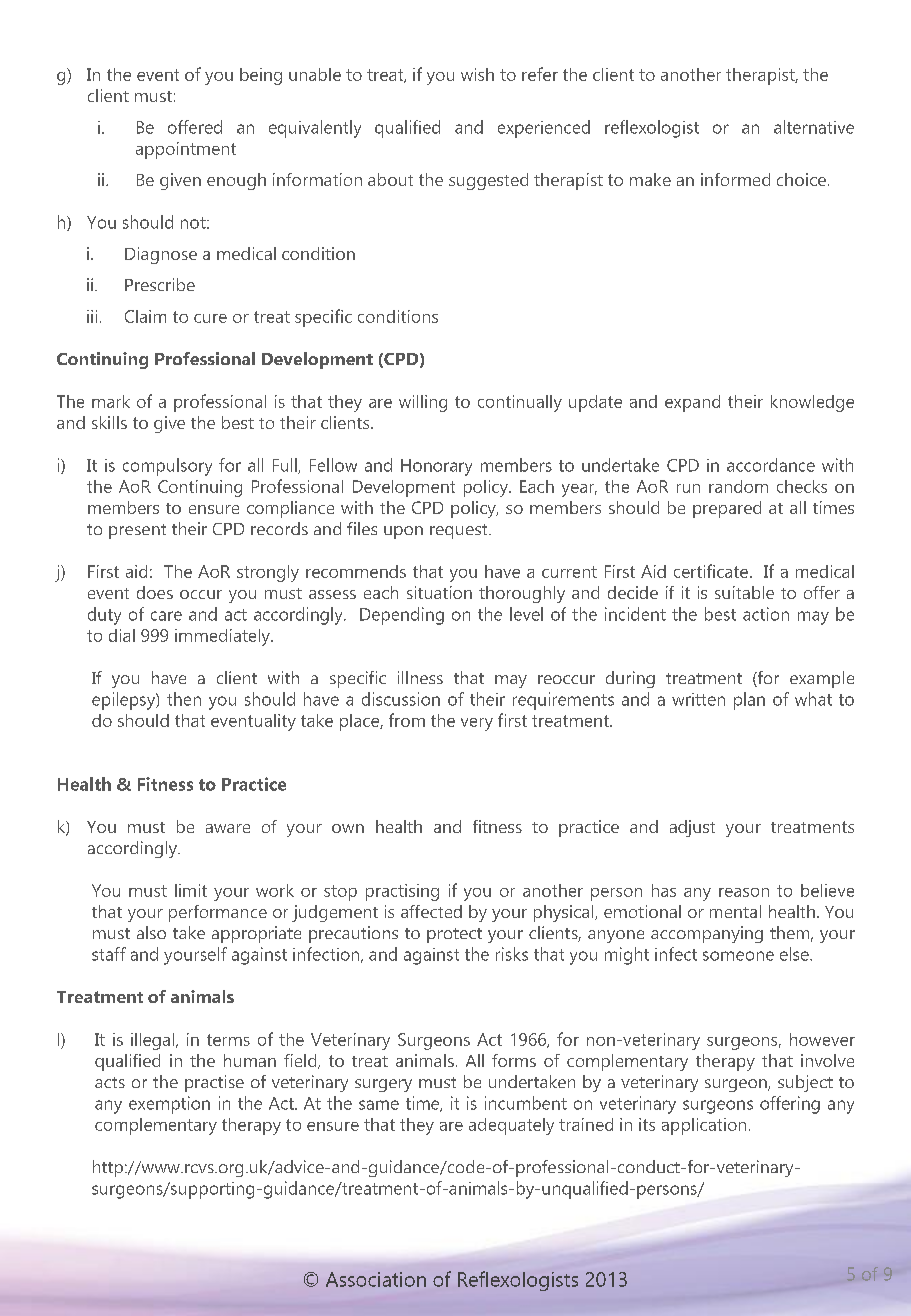 The image size is (911, 1316). Describe the element at coordinates (376, 1279) in the screenshot. I see `Association` at that location.
